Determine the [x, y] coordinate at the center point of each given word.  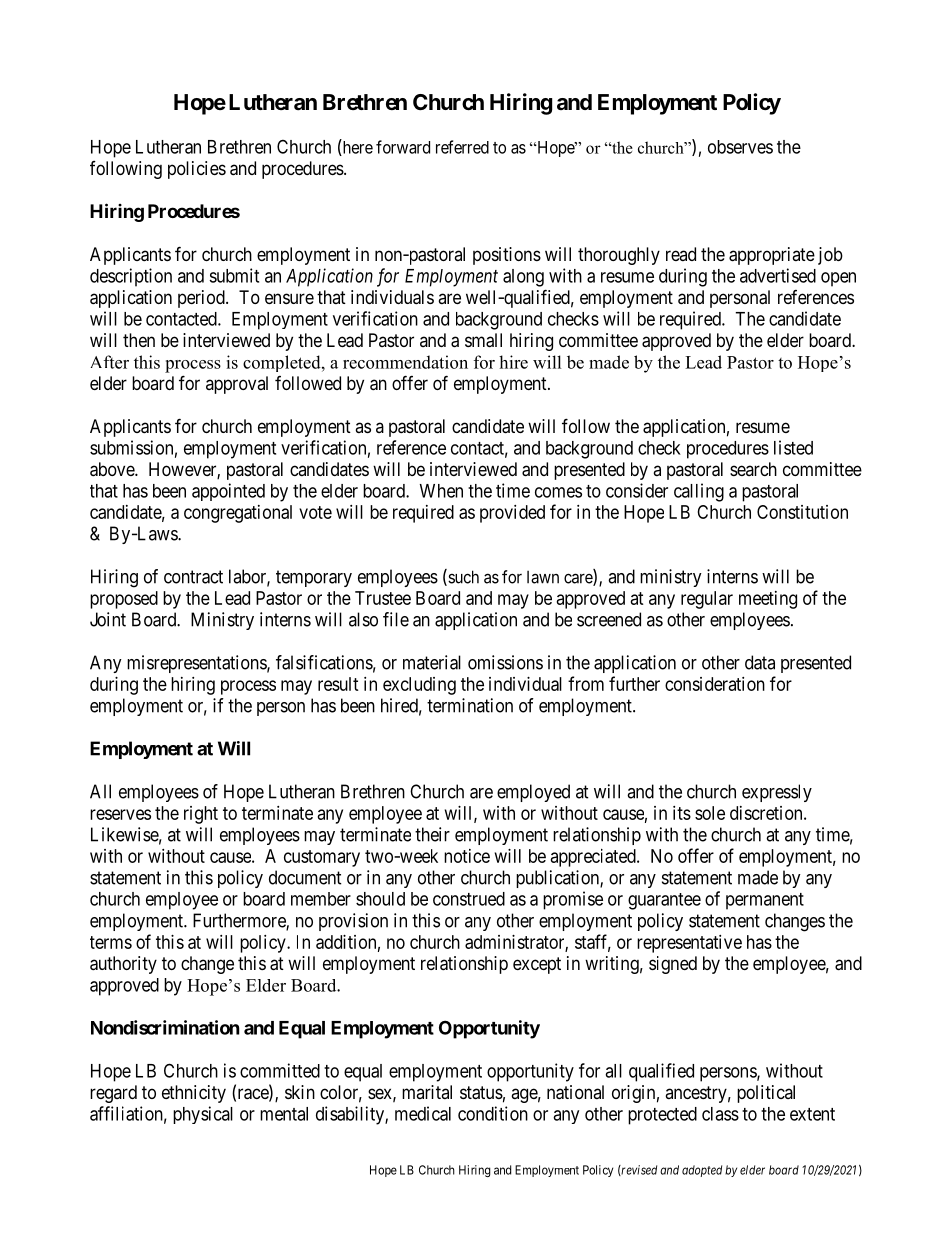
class [720, 1114]
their [432, 834]
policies [197, 170]
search [753, 469]
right [201, 815]
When [441, 491]
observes [740, 147]
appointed [228, 492]
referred [462, 147]
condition [493, 1113]
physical [203, 1115]
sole [710, 813]
